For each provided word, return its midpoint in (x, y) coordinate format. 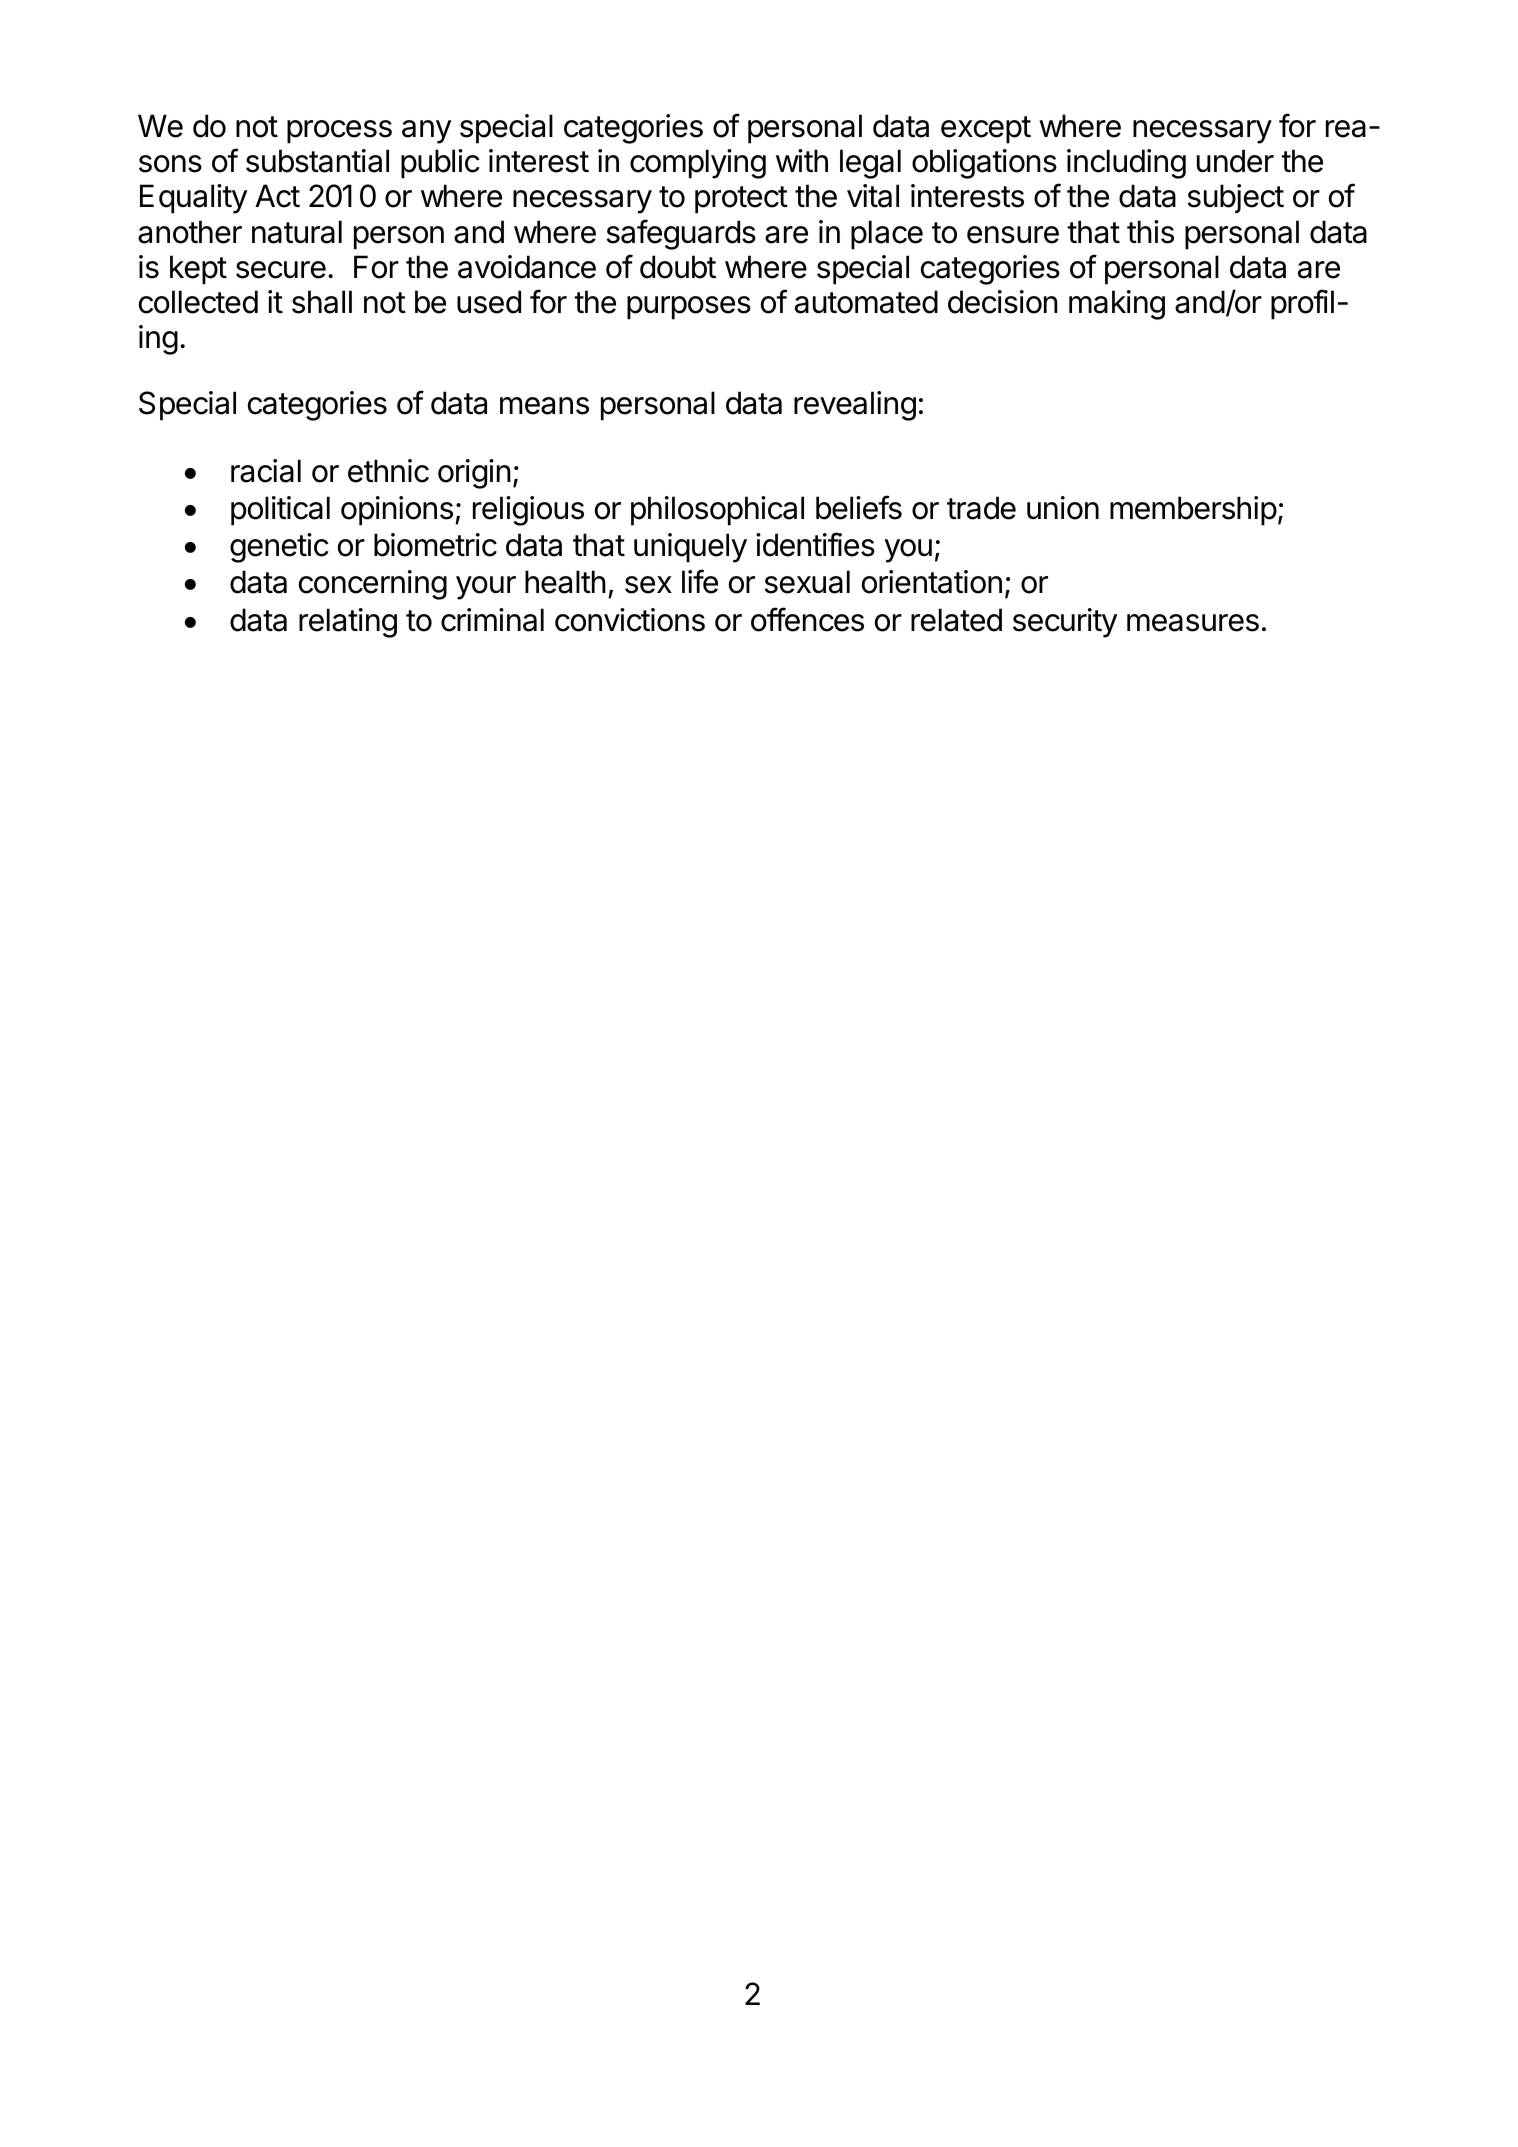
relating (348, 623)
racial (266, 471)
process (339, 132)
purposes (689, 308)
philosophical (717, 511)
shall (322, 302)
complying (698, 164)
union (1063, 508)
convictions (630, 620)
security (1065, 623)
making (1117, 305)
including (1126, 164)
